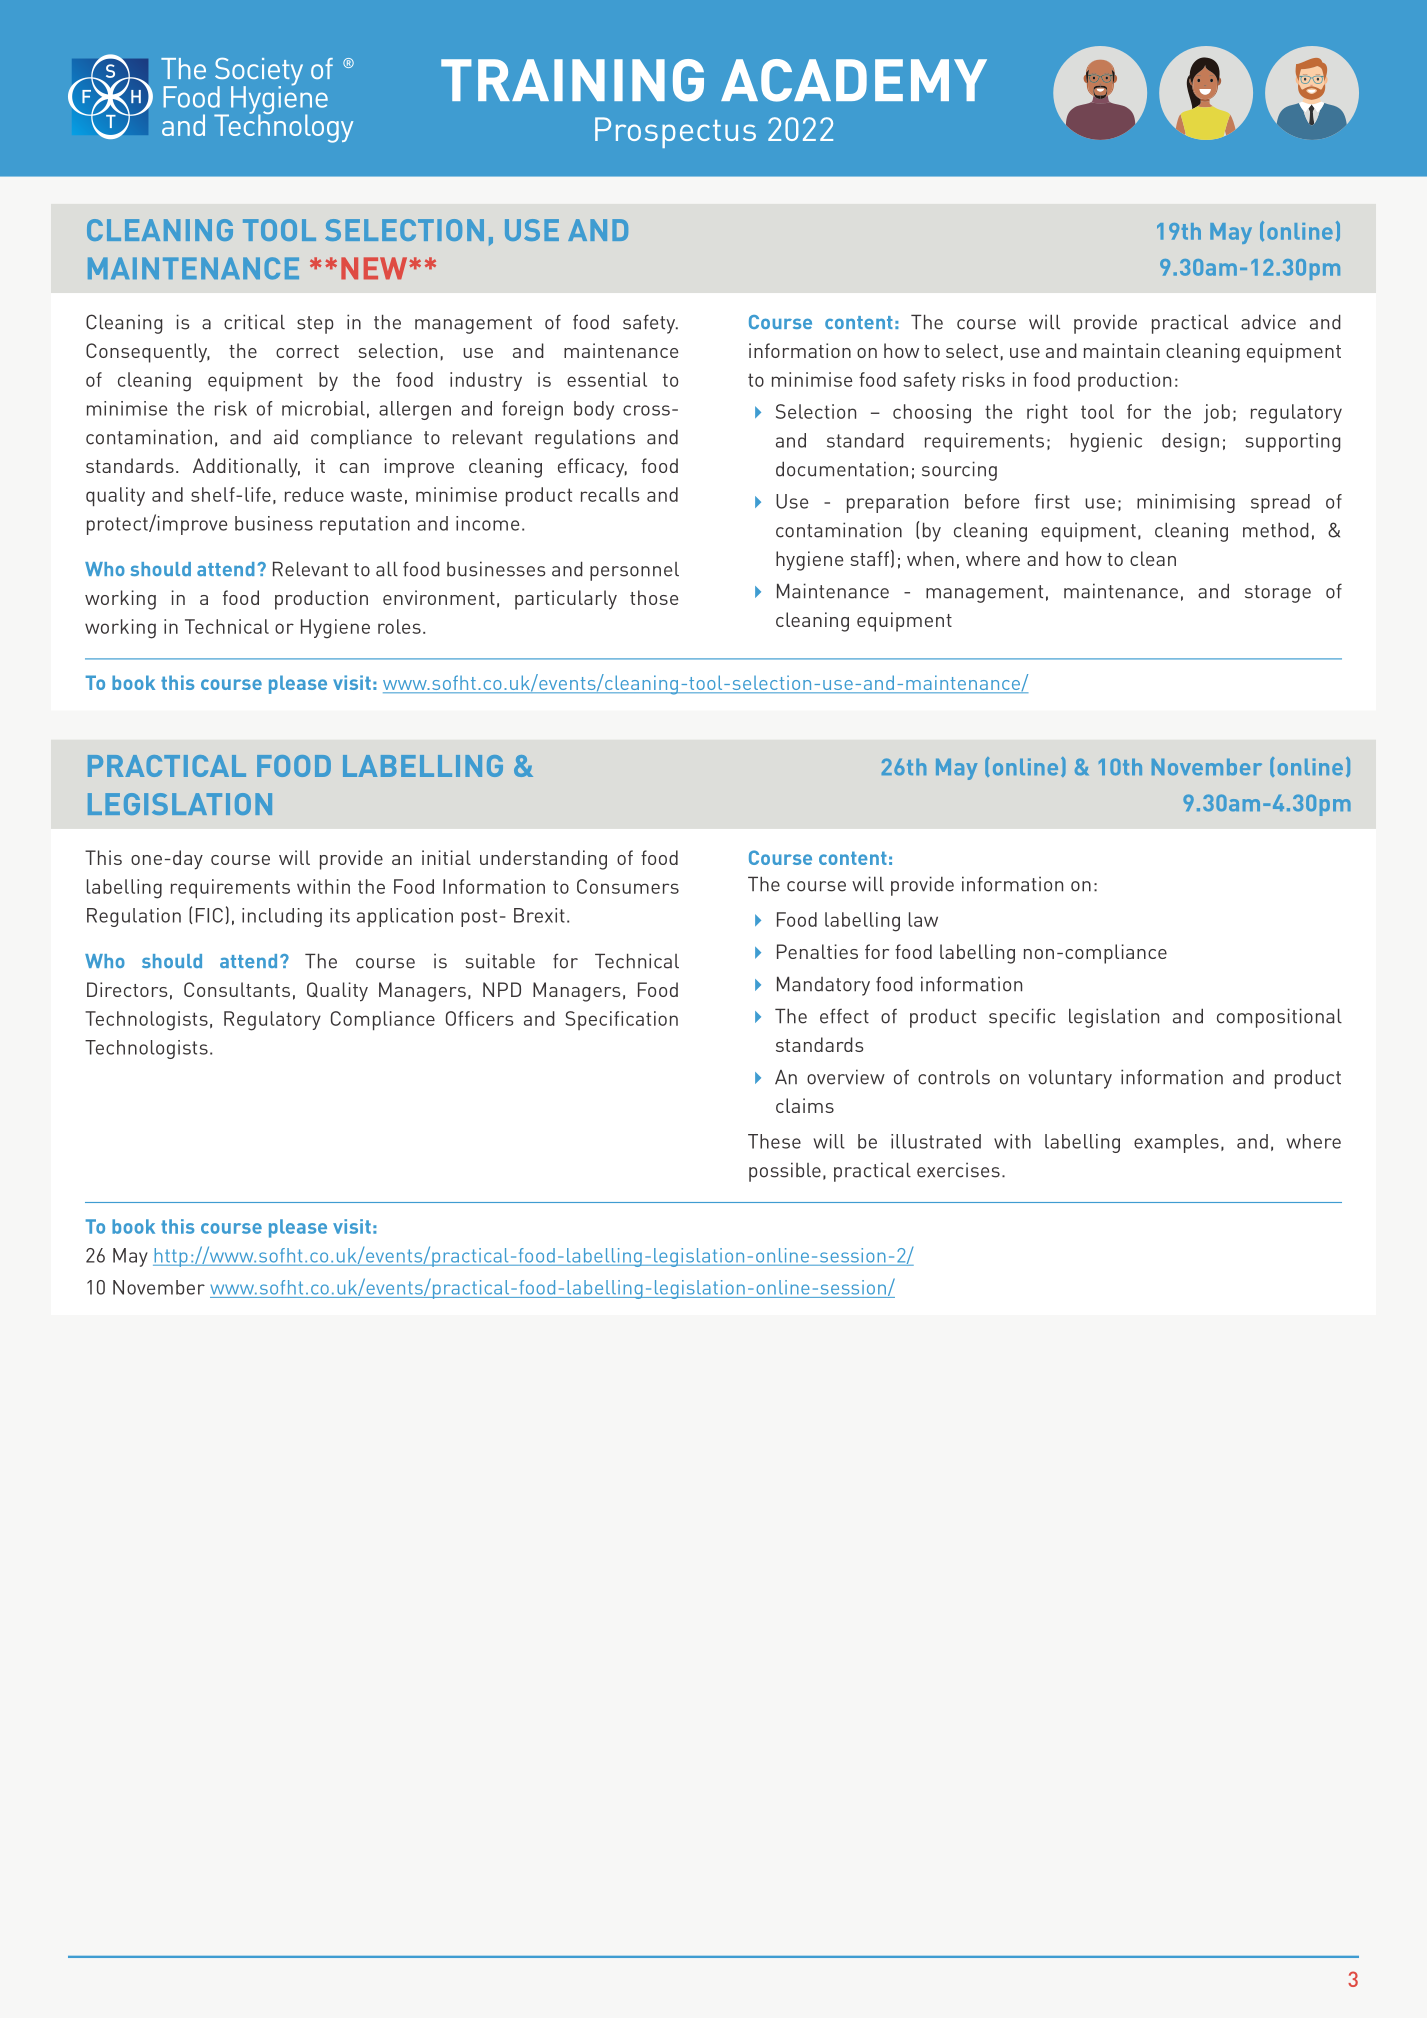  Describe the element at coordinates (286, 437) in the screenshot. I see `aid` at that location.
